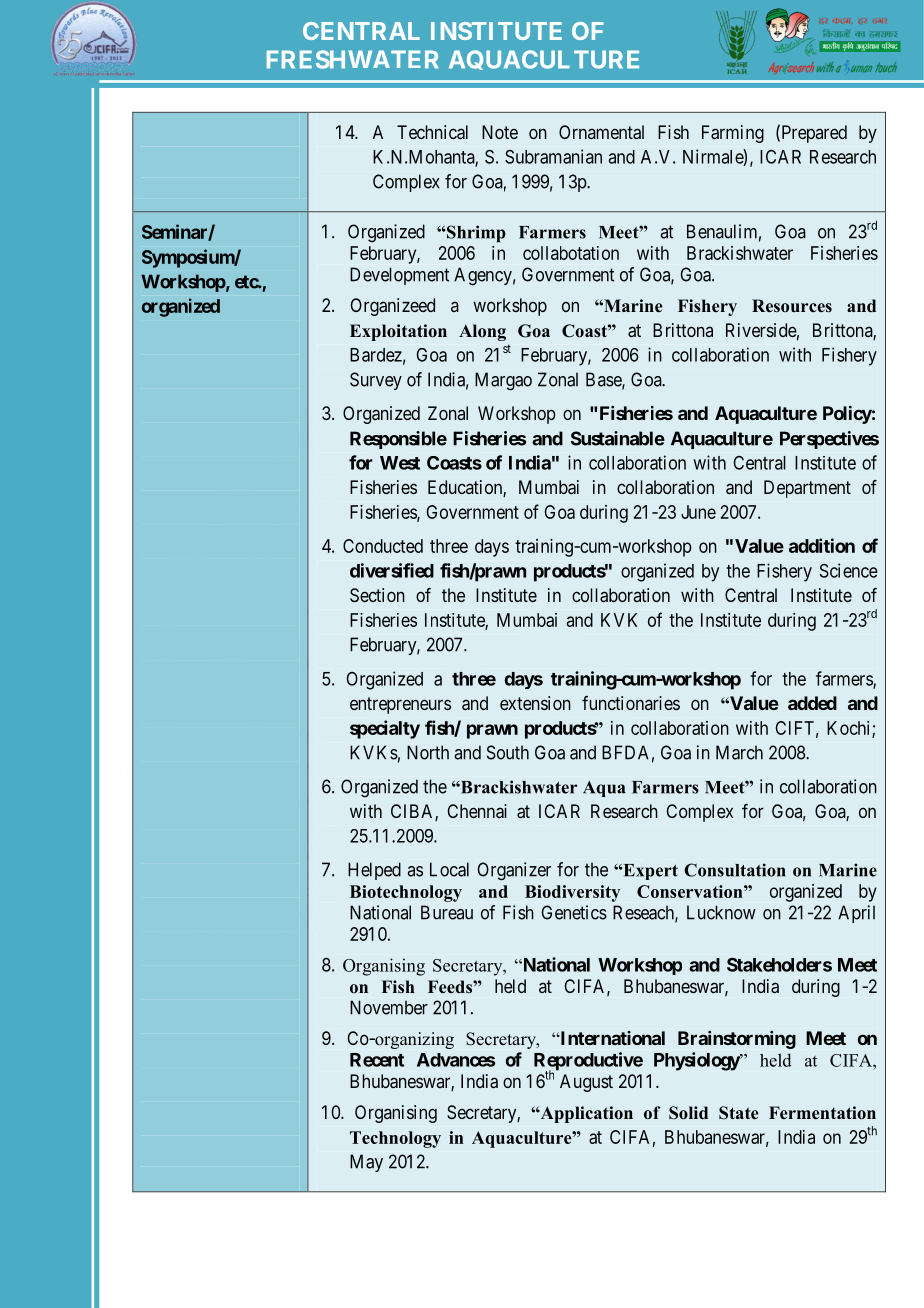 The image size is (924, 1308). Describe the element at coordinates (366, 1163) in the screenshot. I see `May` at that location.
